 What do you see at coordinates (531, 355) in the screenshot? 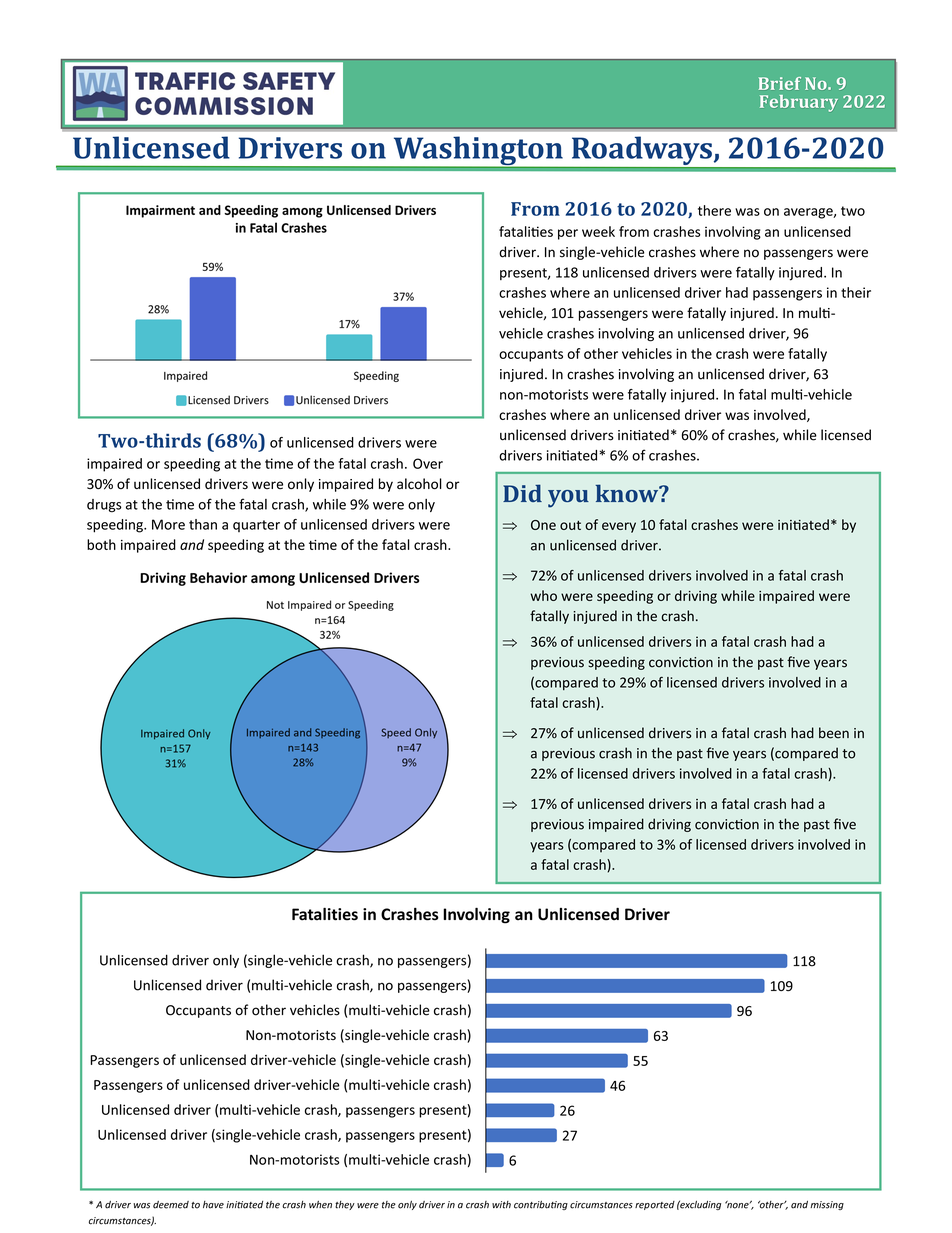
I see `occupants` at bounding box center [531, 355].
